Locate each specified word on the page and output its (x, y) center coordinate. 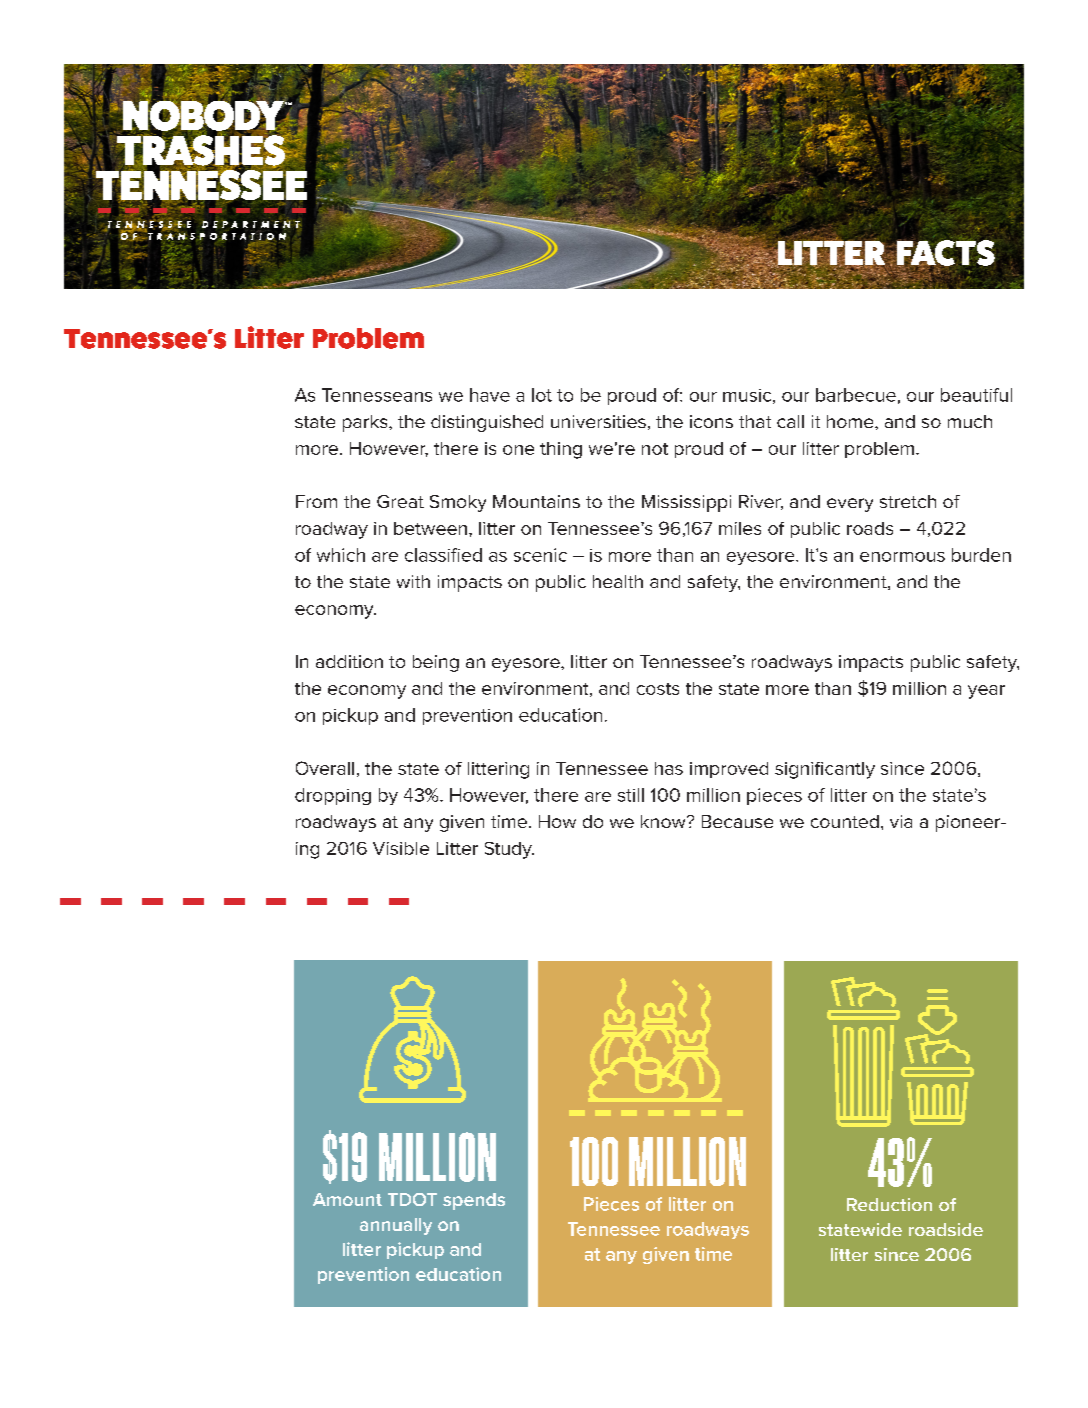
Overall (325, 768)
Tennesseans (377, 395)
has (669, 768)
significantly (825, 770)
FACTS (944, 254)
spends (474, 1201)
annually (396, 1226)
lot (542, 395)
